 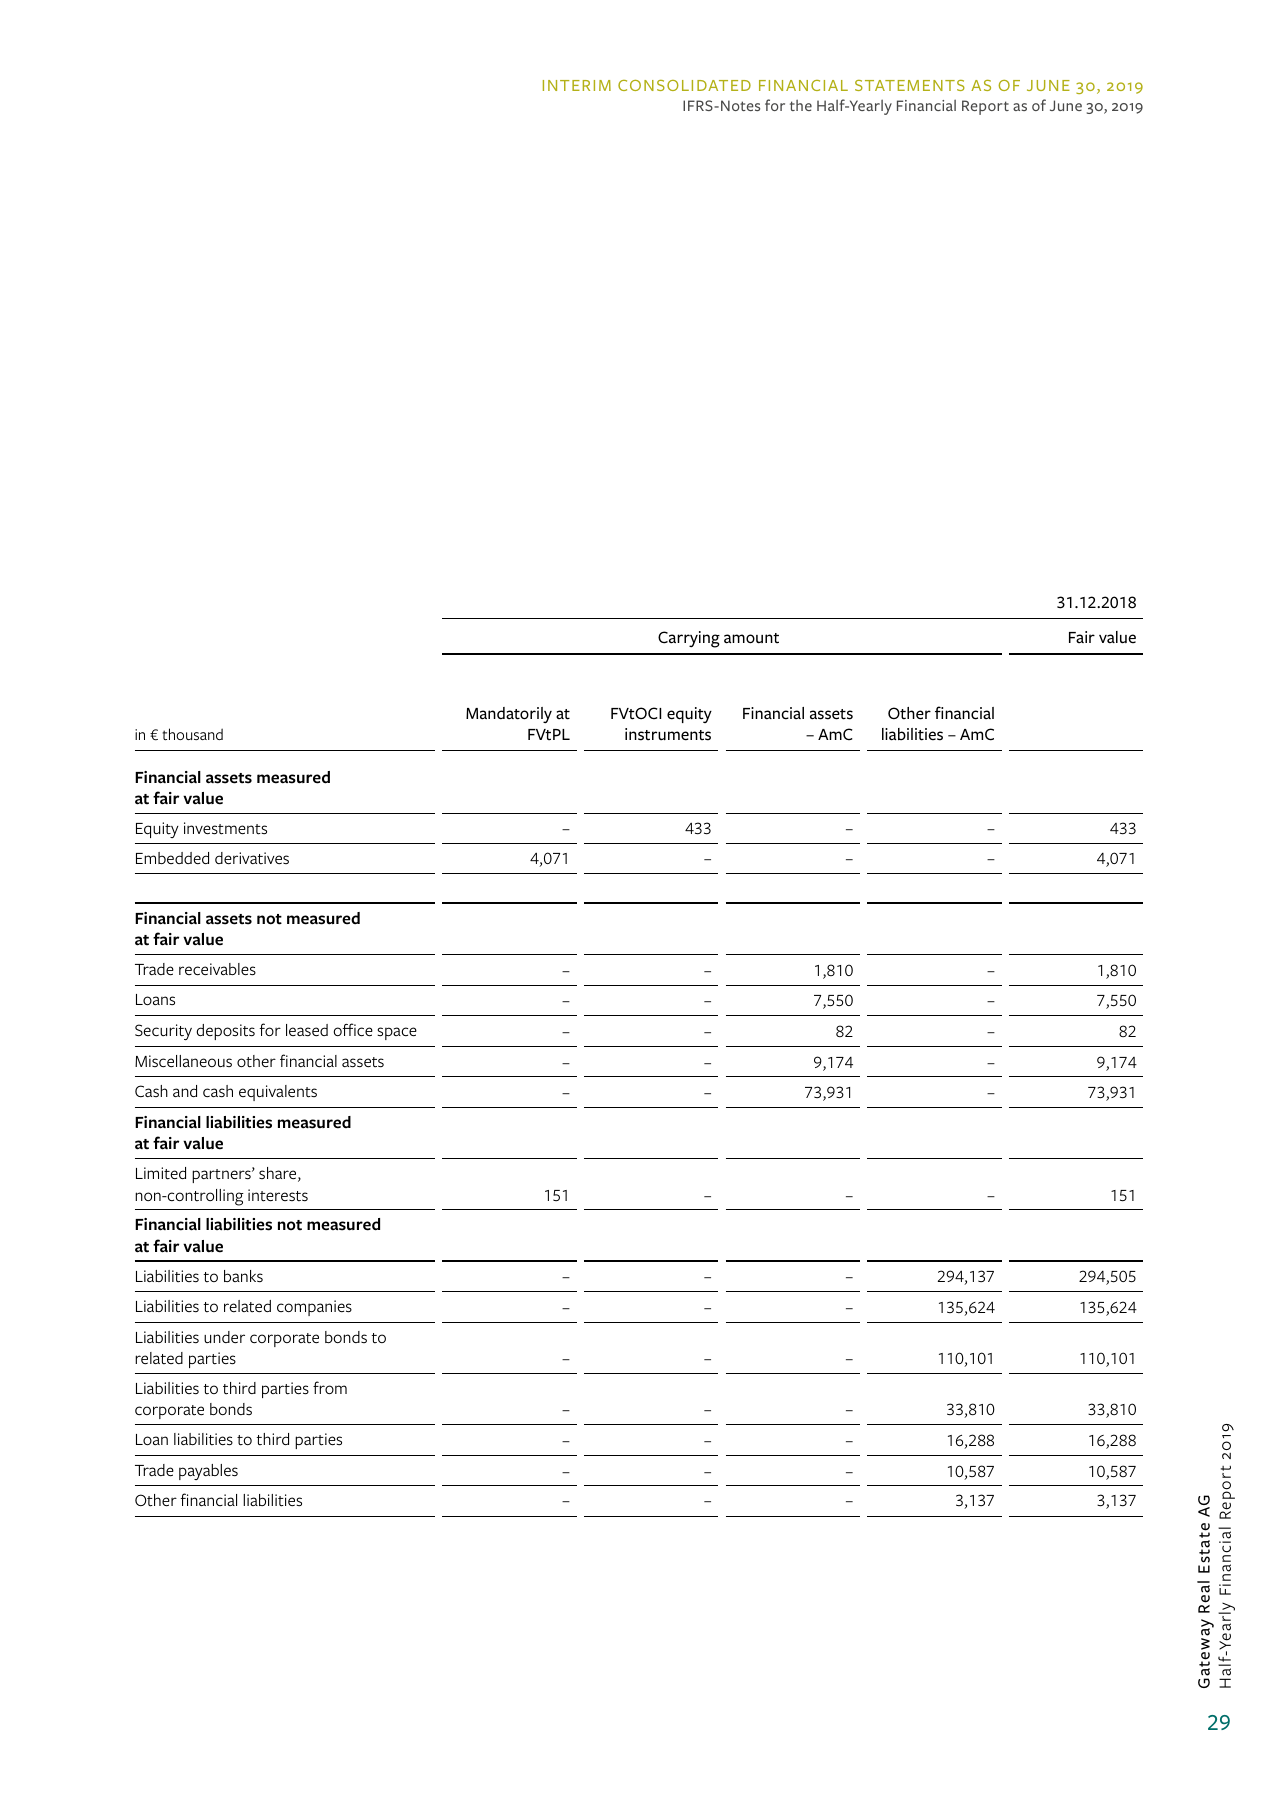 What do you see at coordinates (226, 1032) in the screenshot?
I see `deposits` at bounding box center [226, 1032].
